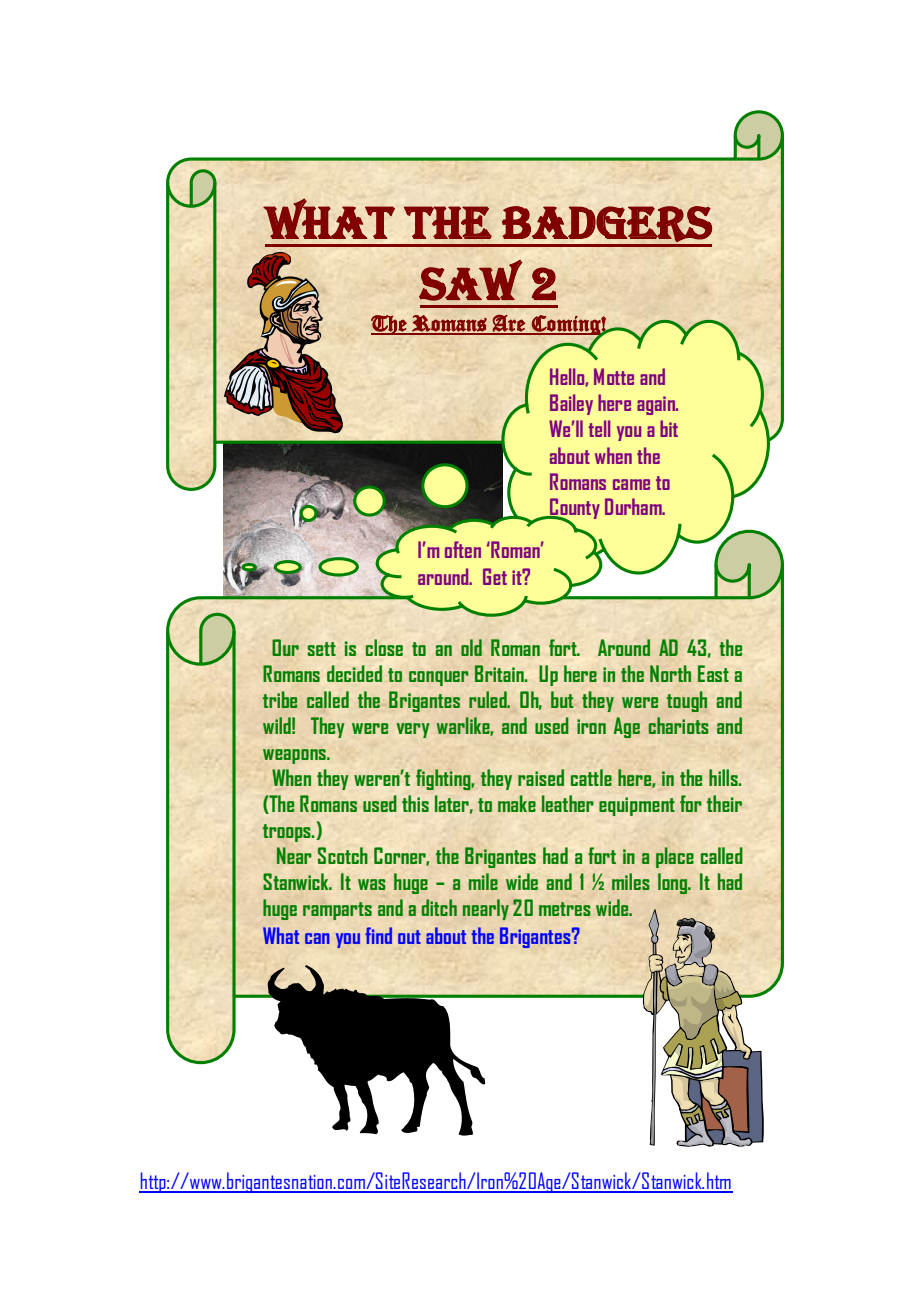  I want to click on very, so click(413, 730).
